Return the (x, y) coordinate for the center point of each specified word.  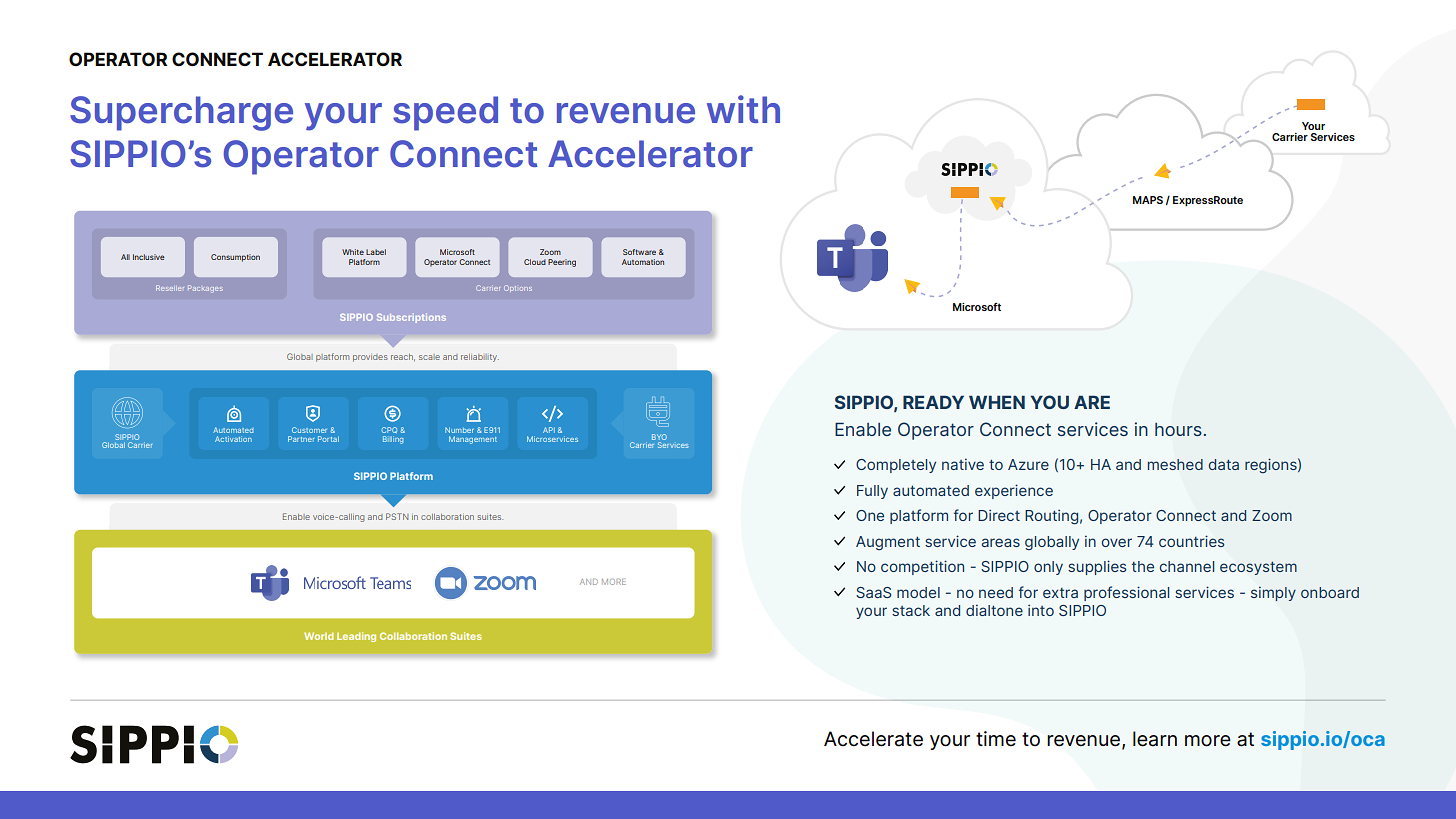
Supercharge (181, 113)
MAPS (1148, 200)
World (318, 636)
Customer (309, 430)
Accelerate (873, 739)
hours (1178, 429)
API (549, 430)
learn (1155, 739)
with (743, 109)
